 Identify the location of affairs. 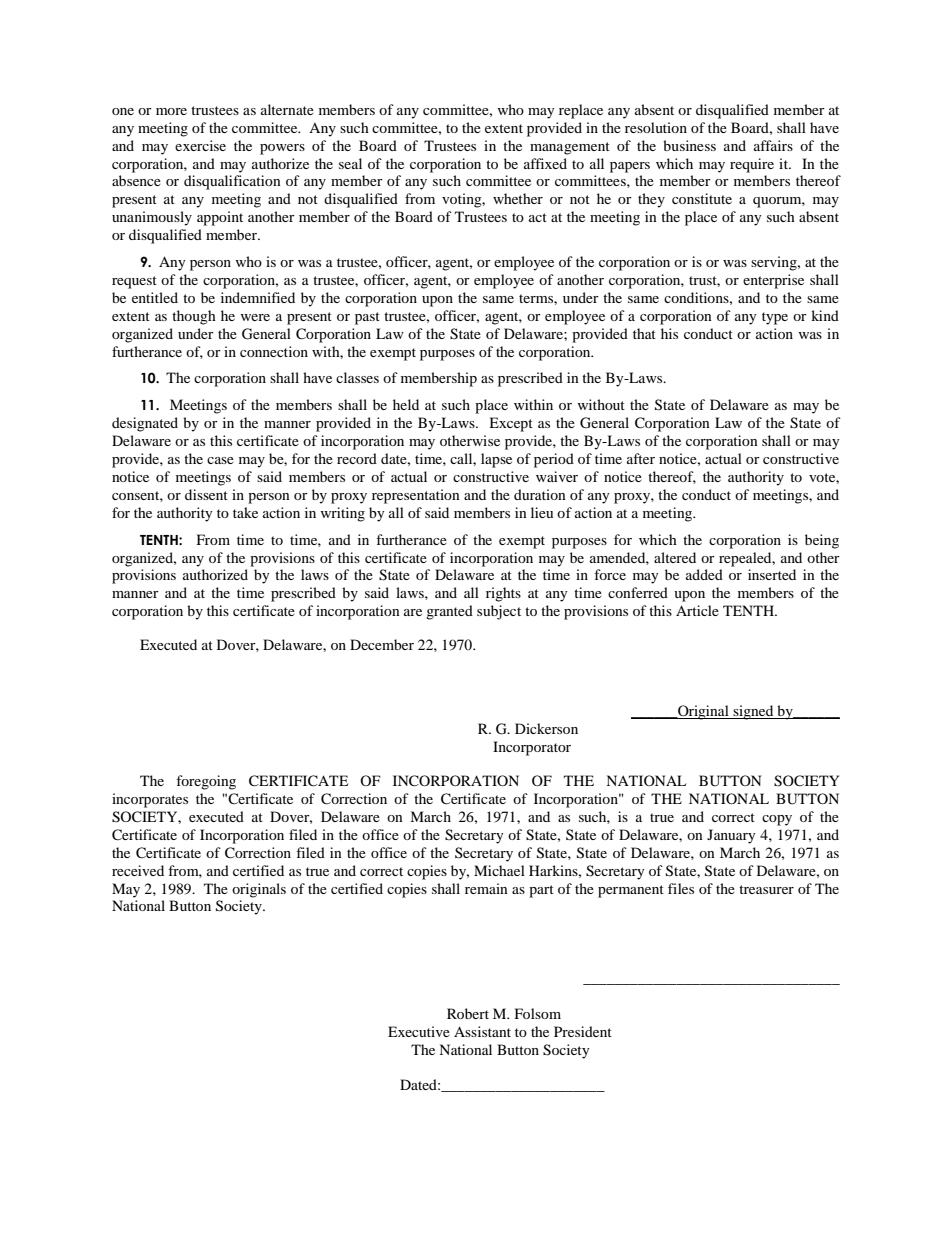
(773, 145).
